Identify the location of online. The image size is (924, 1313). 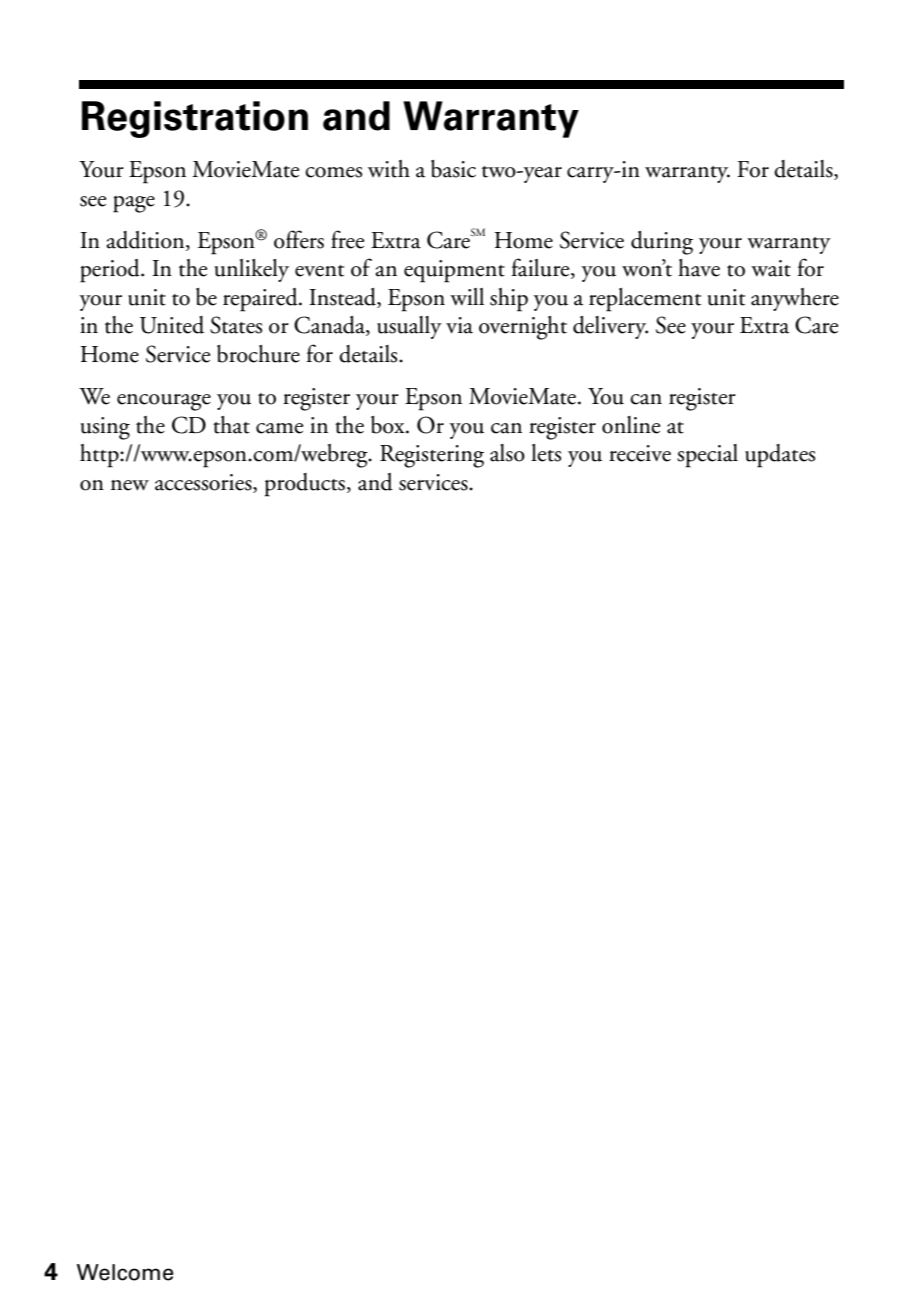
(631, 425).
